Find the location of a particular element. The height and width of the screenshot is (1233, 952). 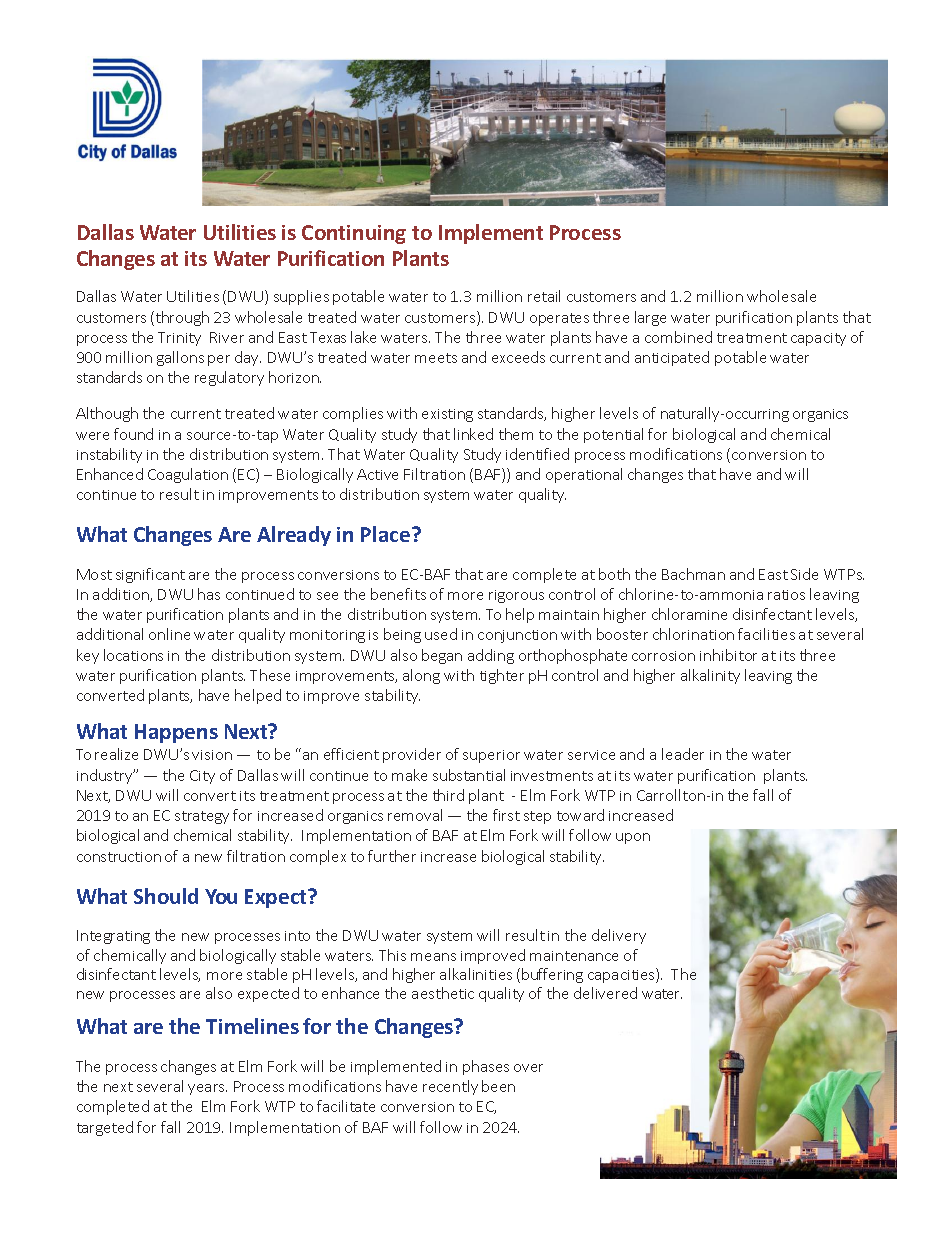

delivery is located at coordinates (619, 936).
